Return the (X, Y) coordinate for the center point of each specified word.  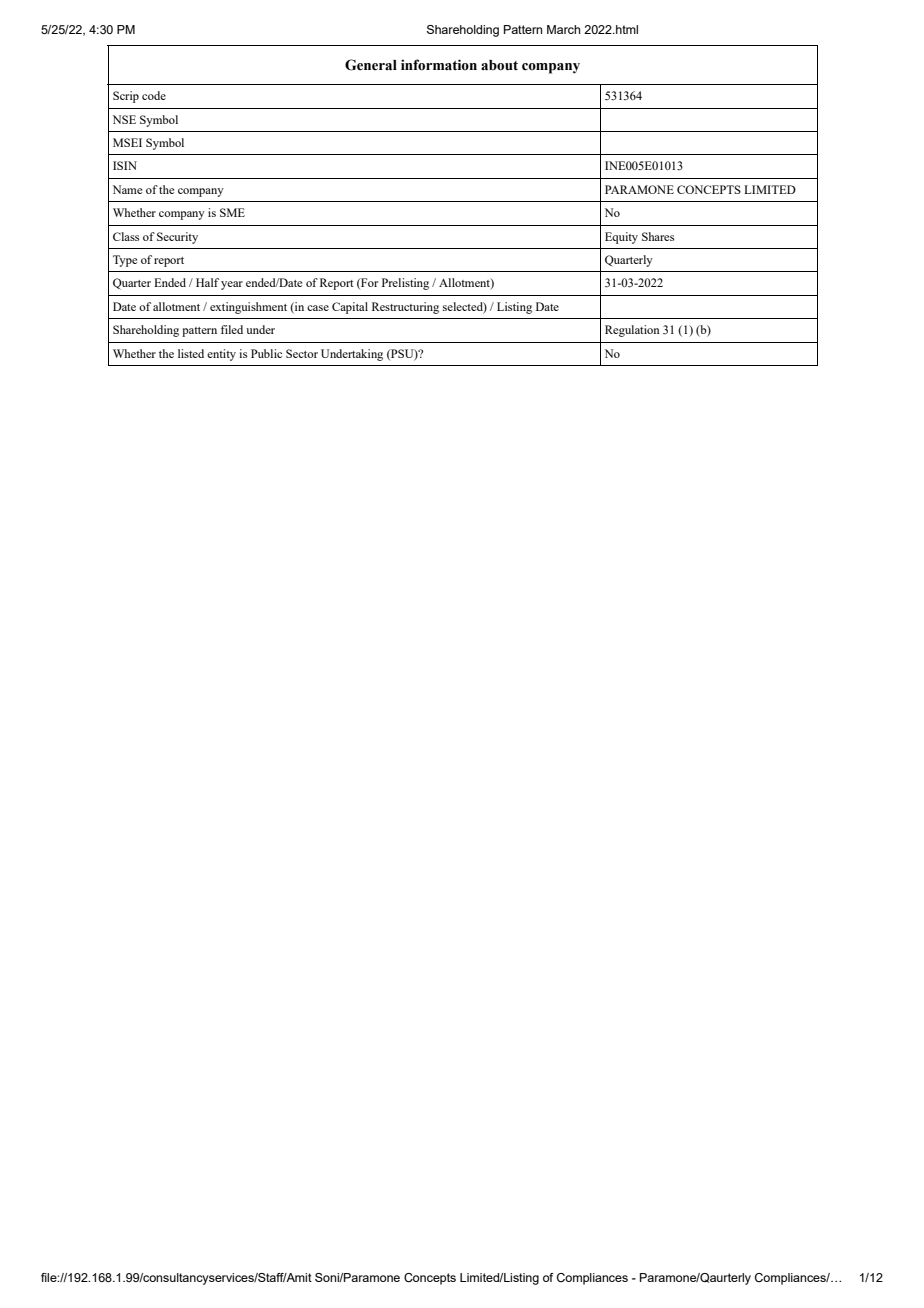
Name (127, 189)
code (154, 95)
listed (191, 353)
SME (232, 212)
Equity (621, 238)
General (371, 65)
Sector (302, 353)
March (563, 29)
